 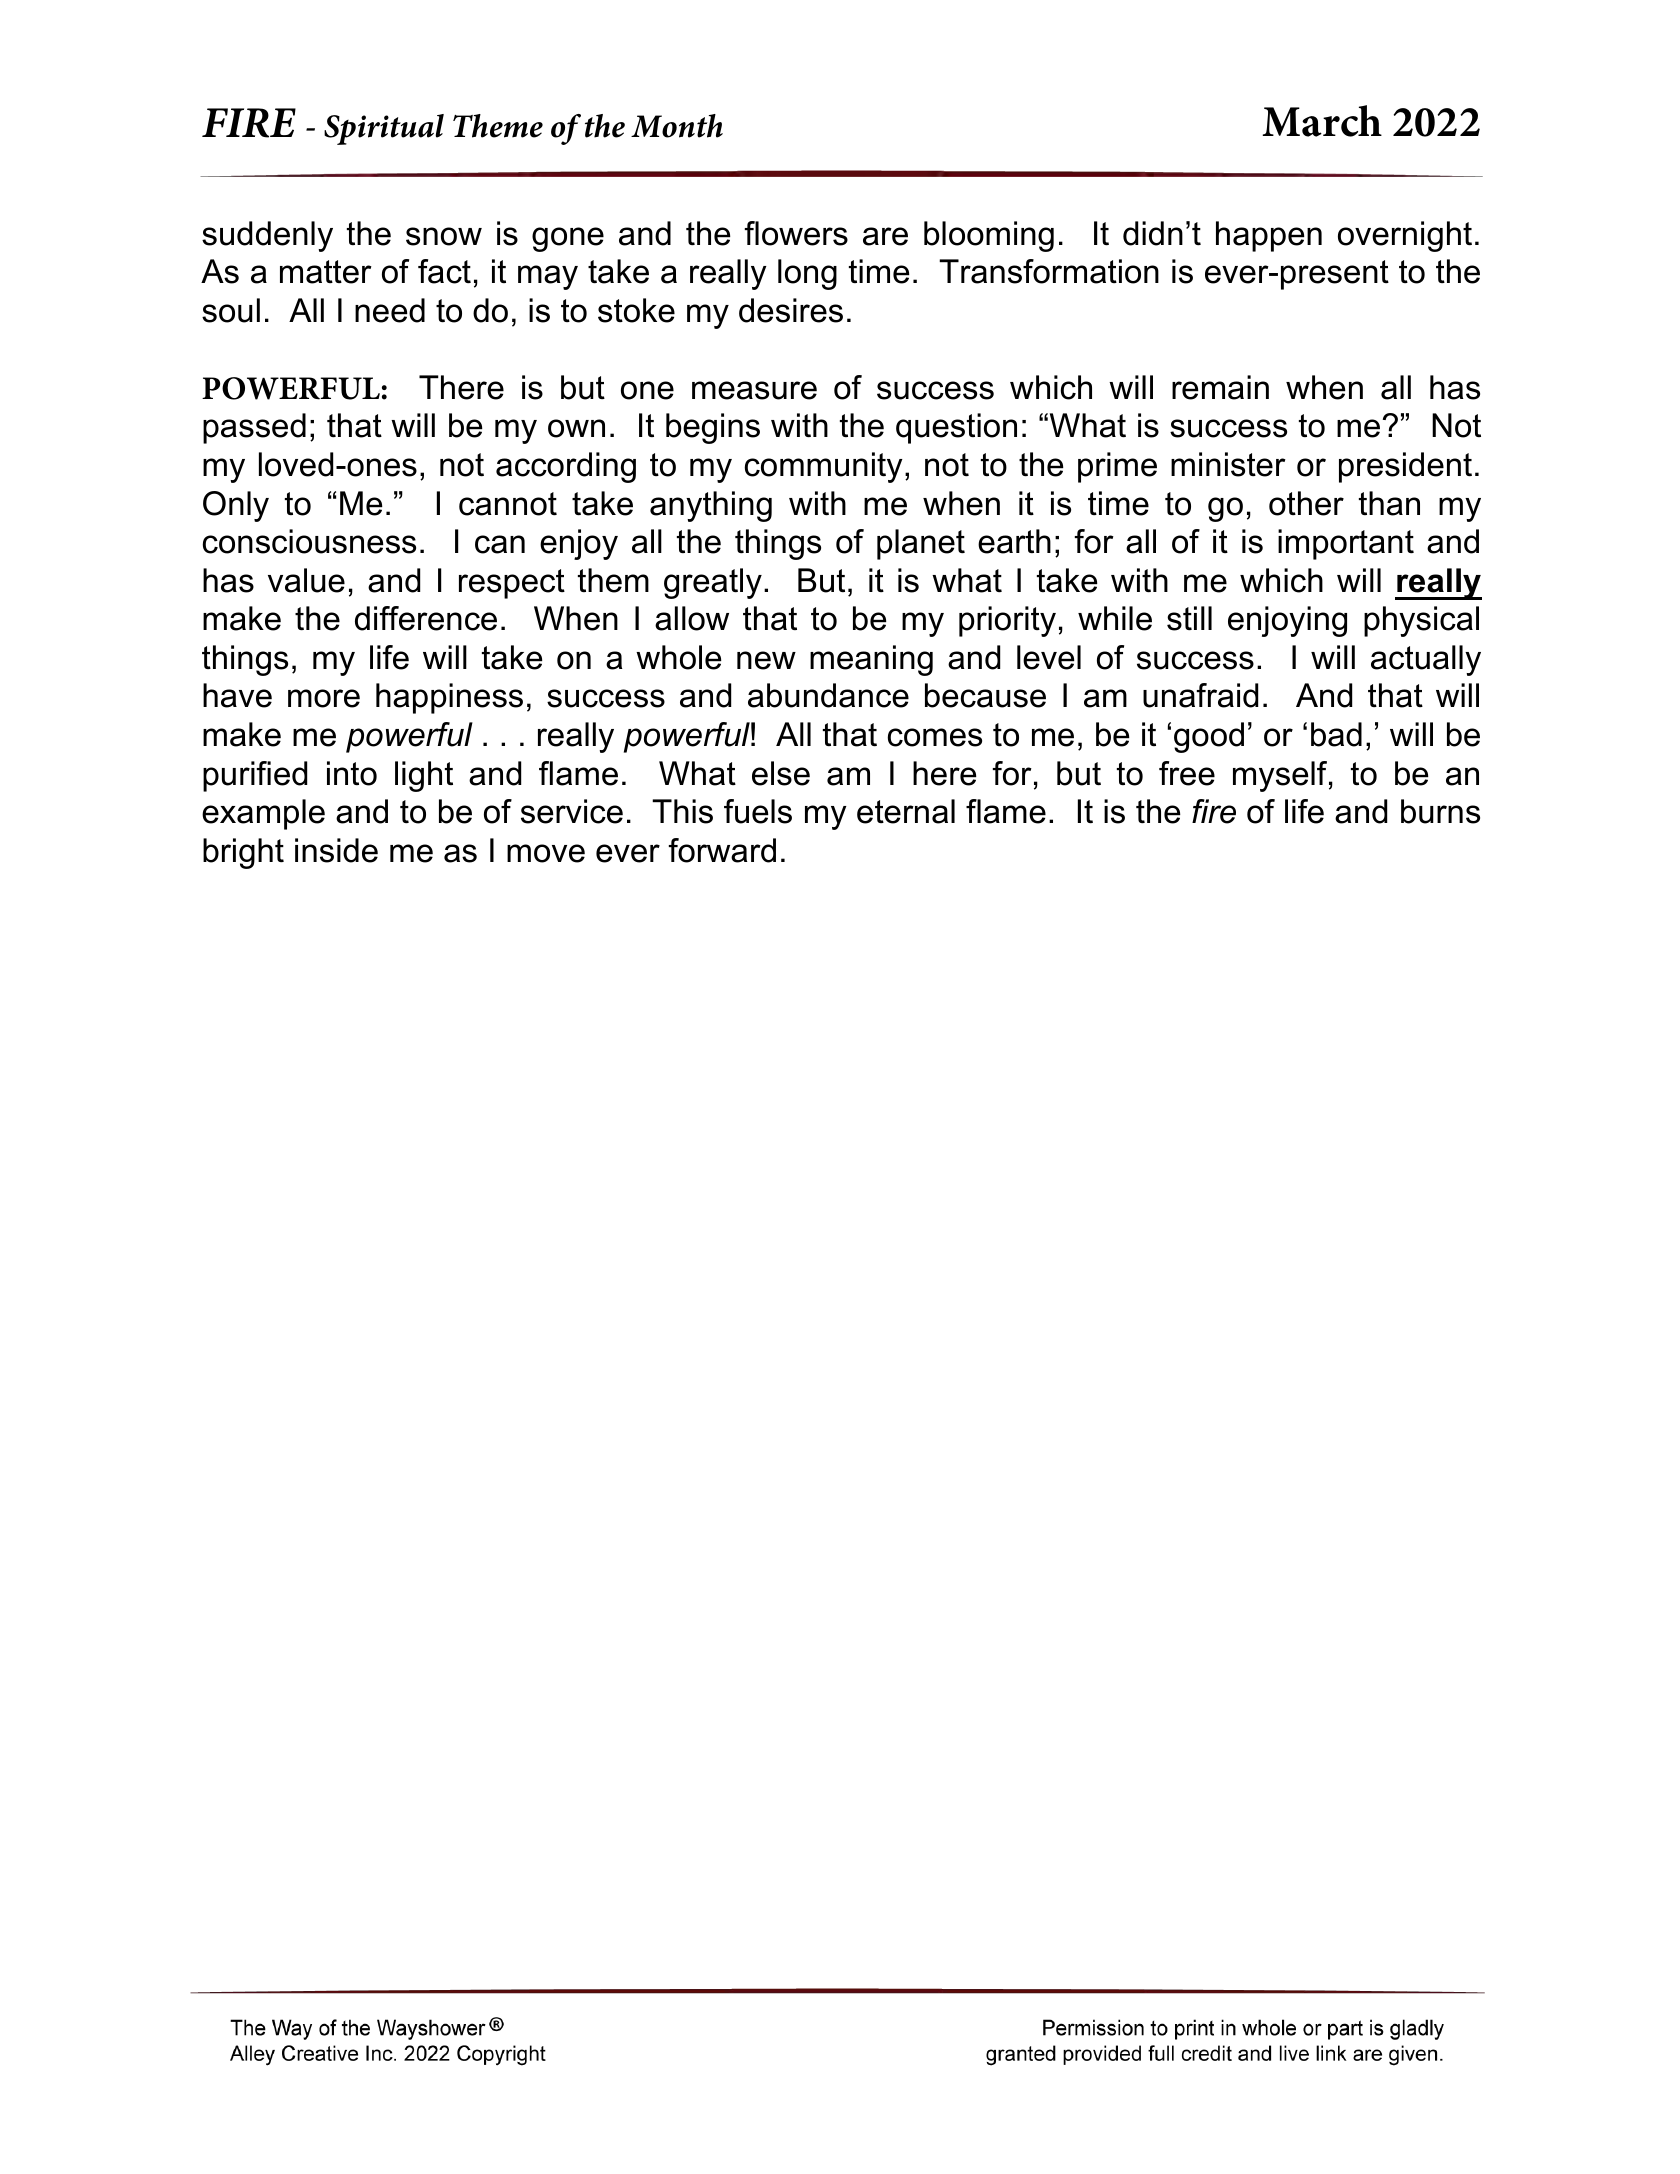 What do you see at coordinates (754, 390) in the document?
I see `measure` at bounding box center [754, 390].
